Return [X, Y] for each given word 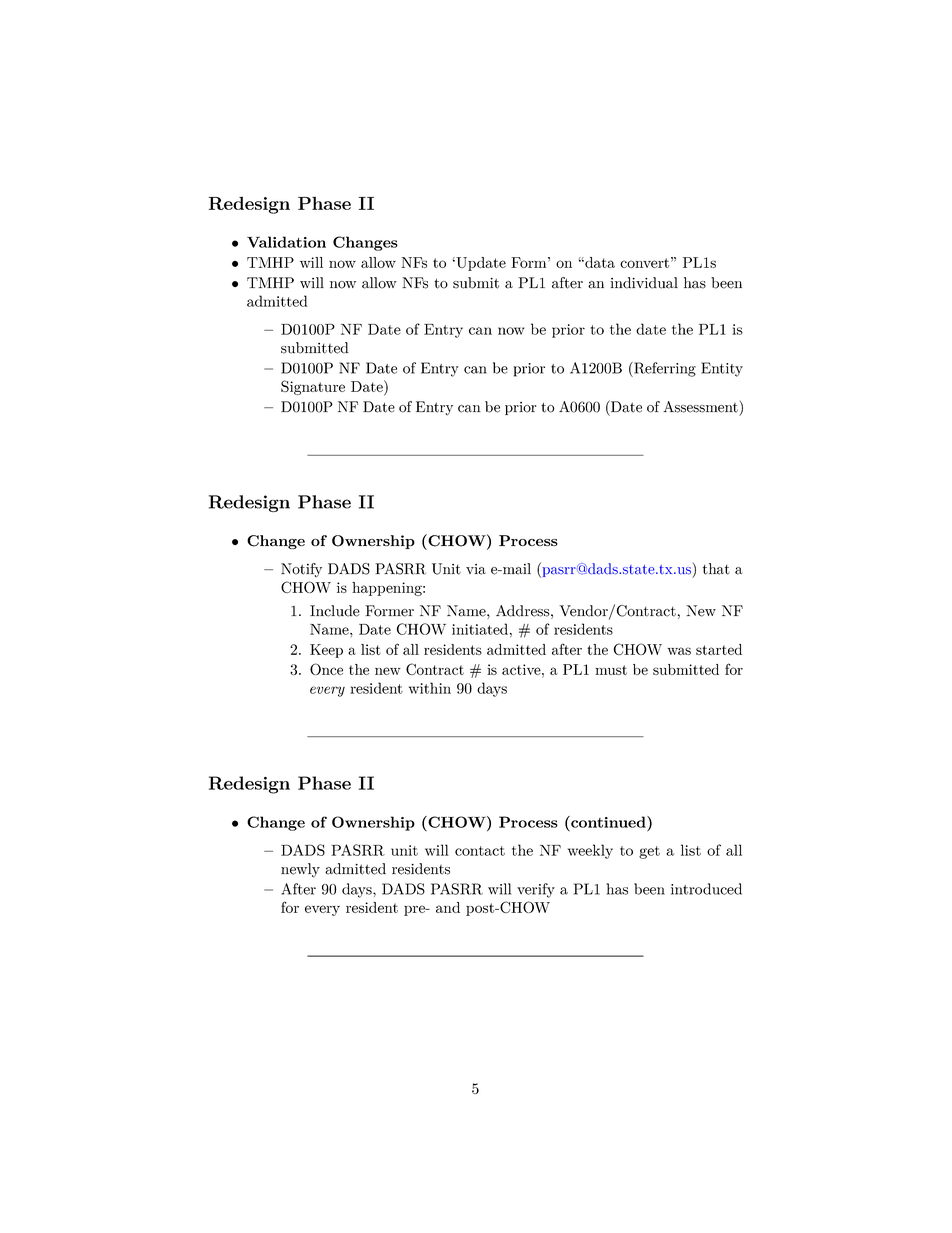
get [649, 852]
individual [644, 283]
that [716, 569]
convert [644, 263]
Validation [286, 242]
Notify [301, 570]
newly [300, 870]
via [476, 569]
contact [480, 851]
